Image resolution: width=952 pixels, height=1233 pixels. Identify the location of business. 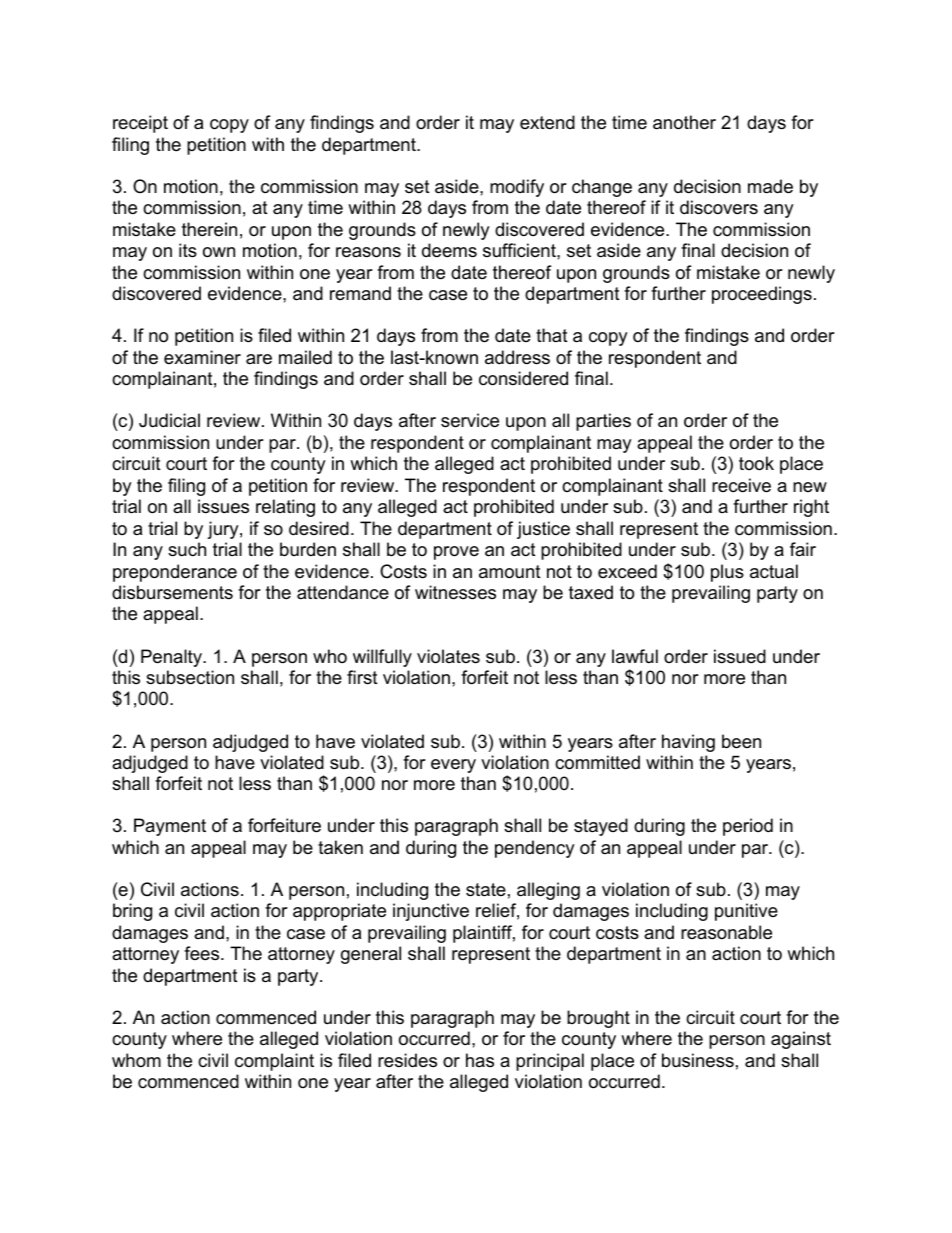
(698, 1060).
